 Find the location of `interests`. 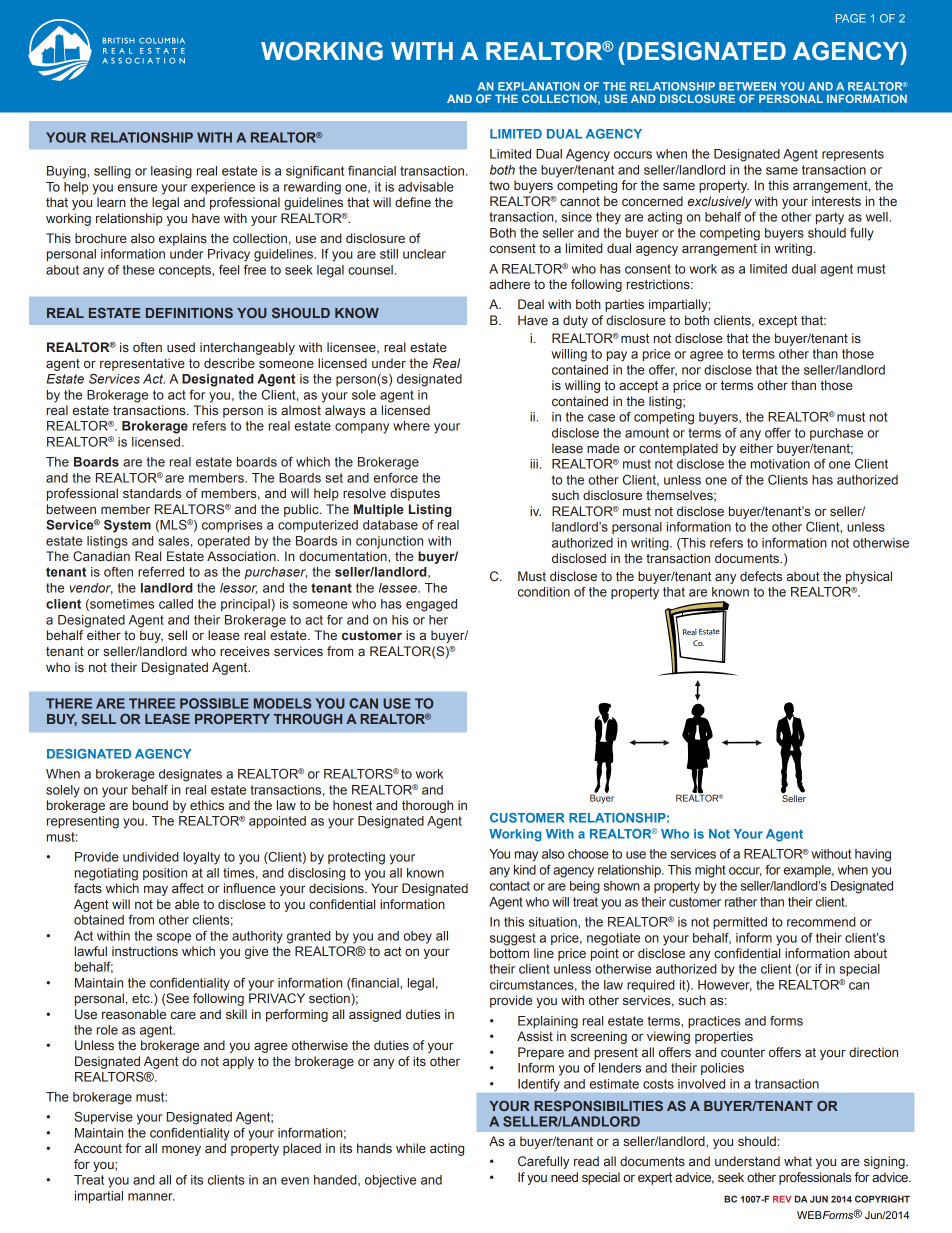

interests is located at coordinates (836, 201).
